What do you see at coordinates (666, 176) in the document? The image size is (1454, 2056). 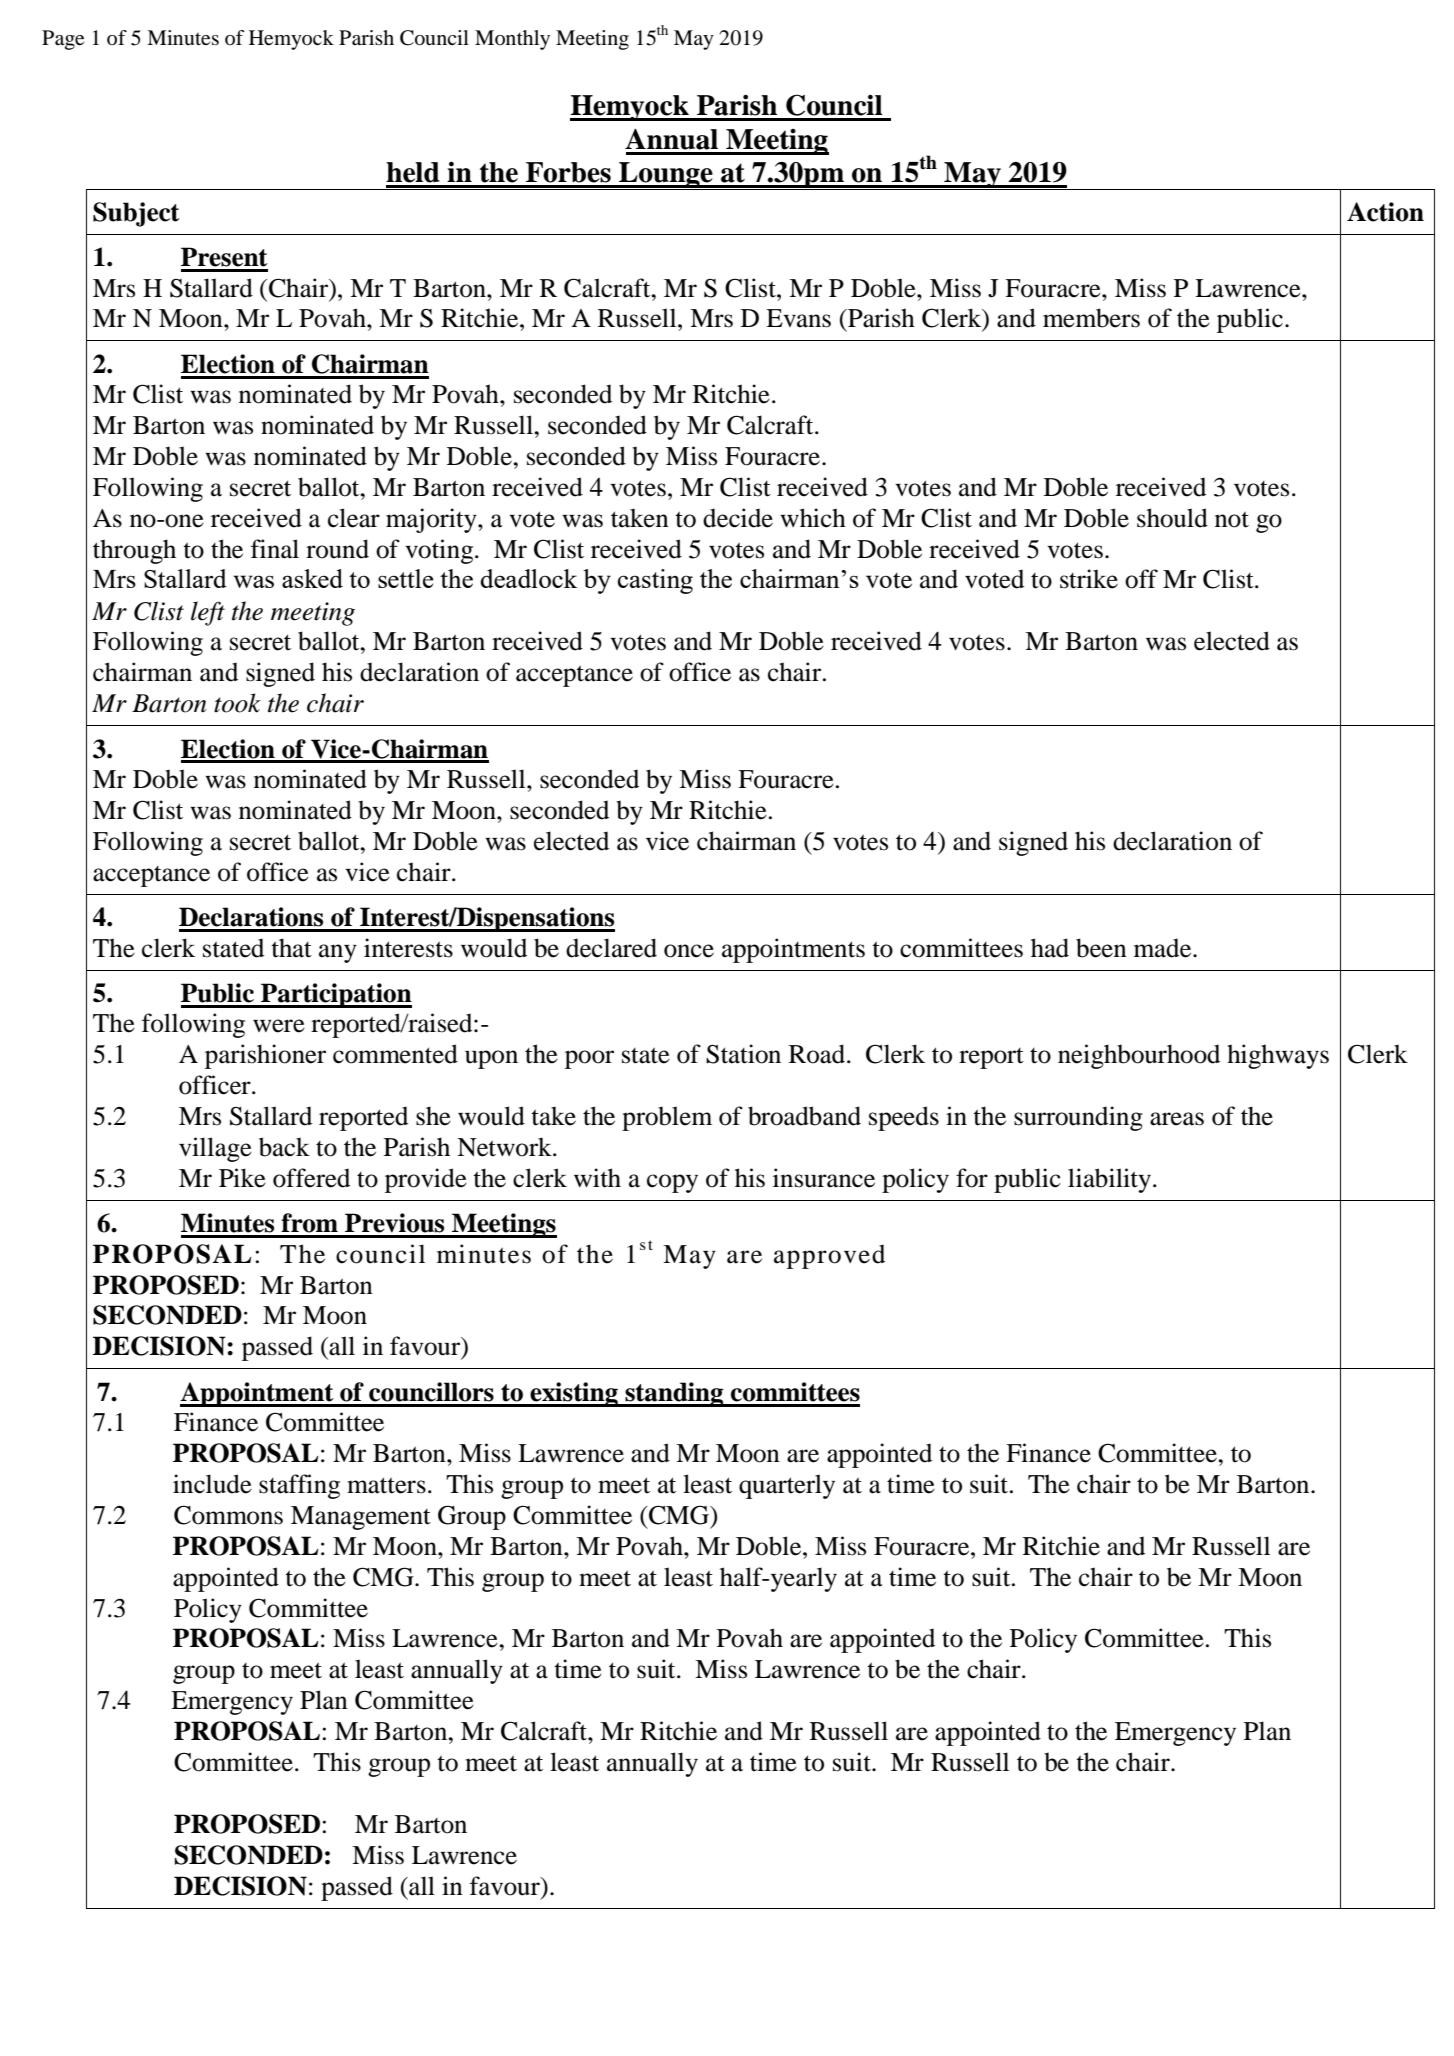 I see `Lounge` at bounding box center [666, 176].
